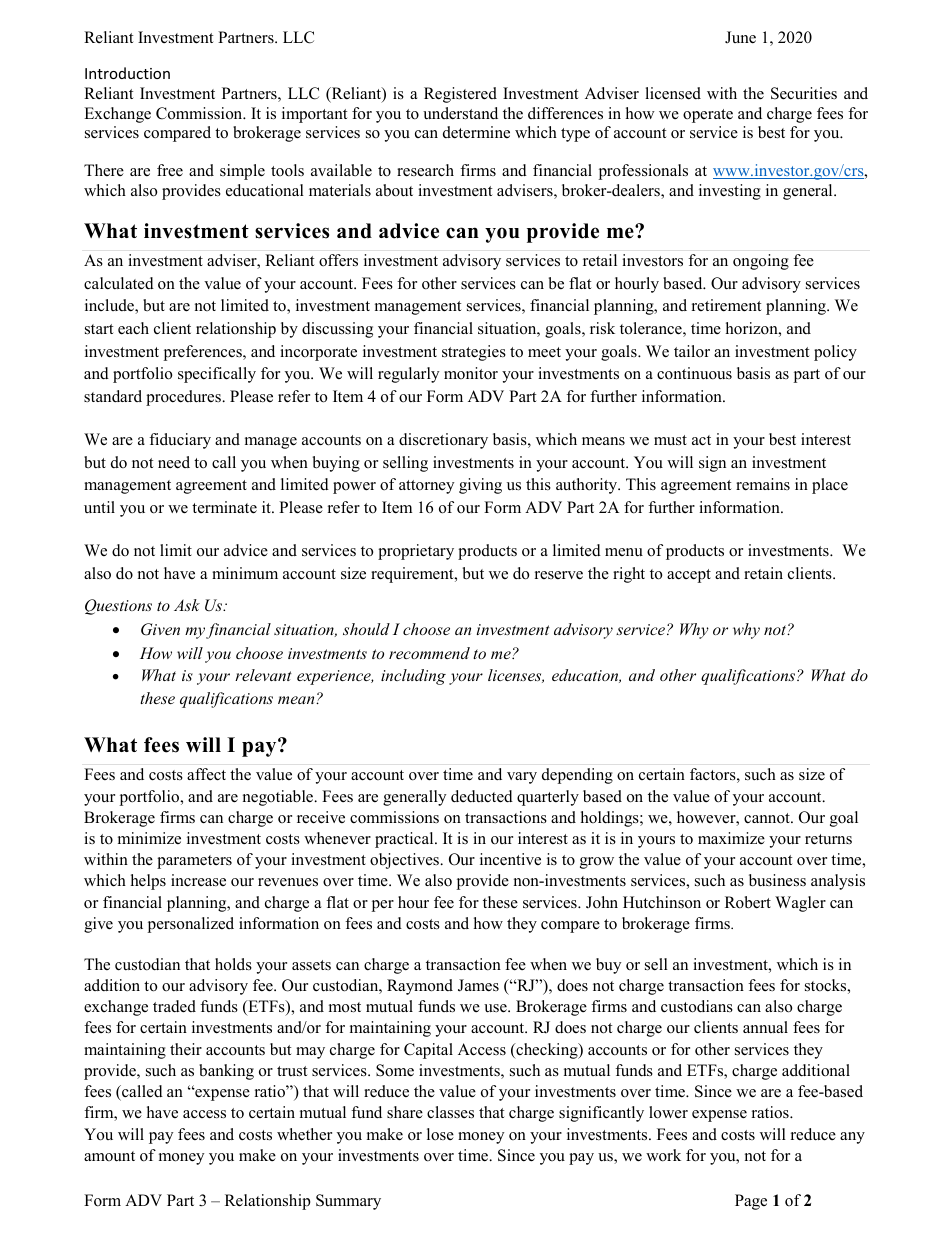  What do you see at coordinates (127, 73) in the screenshot?
I see `Introduction` at bounding box center [127, 73].
